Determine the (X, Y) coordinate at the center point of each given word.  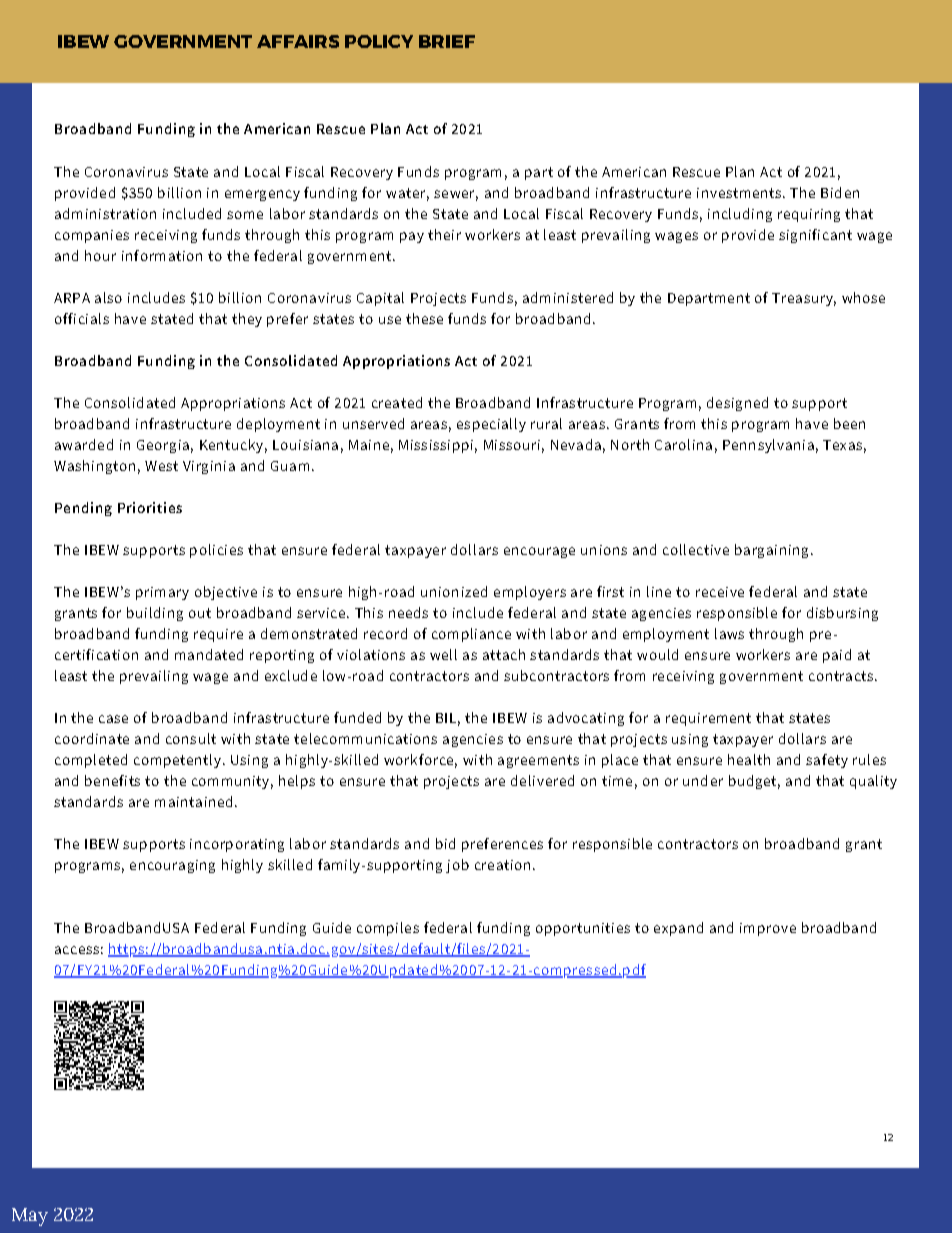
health (749, 759)
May (30, 1217)
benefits (112, 780)
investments (739, 193)
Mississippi (436, 446)
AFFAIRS (298, 41)
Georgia (163, 446)
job (457, 866)
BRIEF (447, 41)
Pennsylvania (768, 446)
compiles (388, 929)
